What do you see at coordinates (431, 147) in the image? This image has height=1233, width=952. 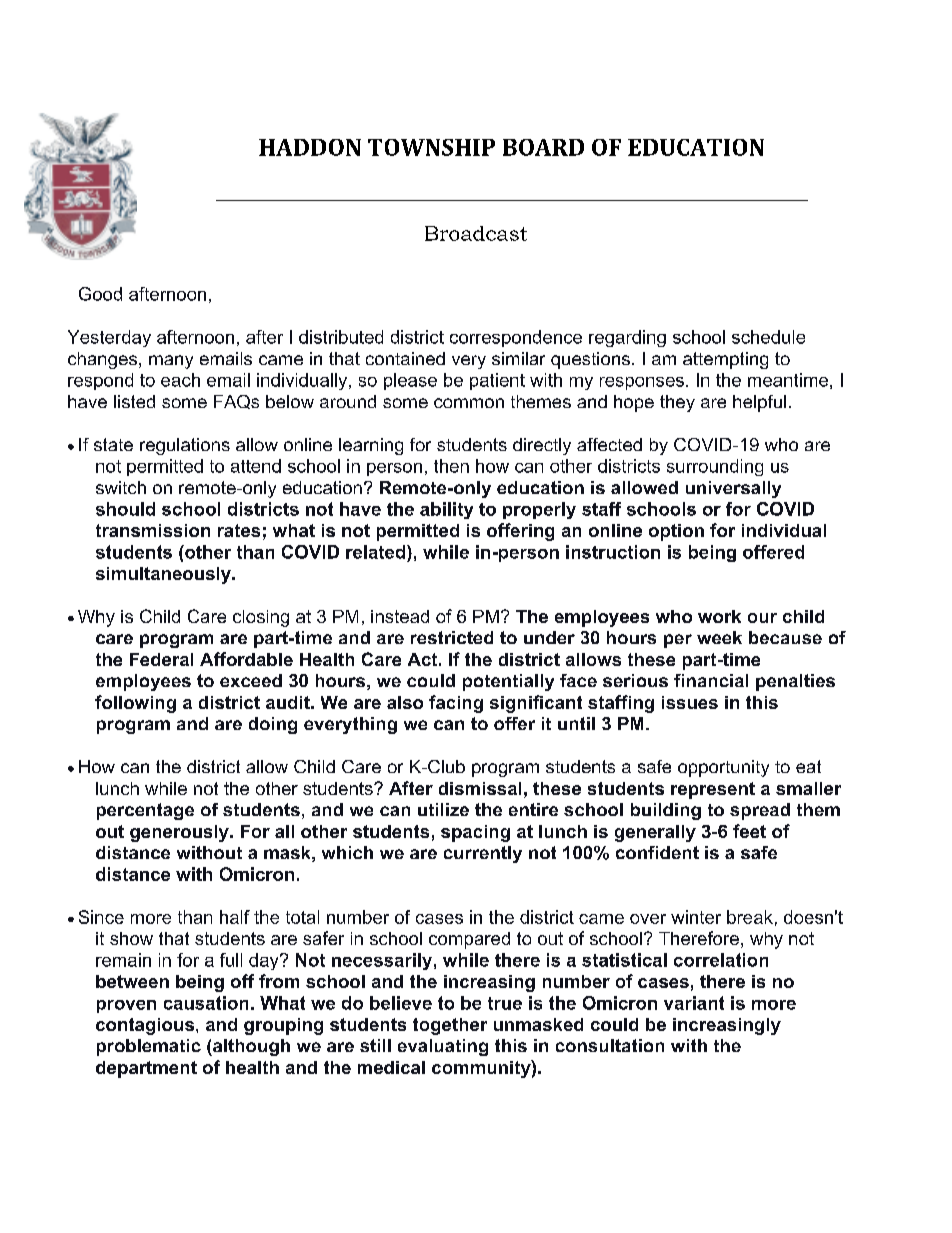 I see `TOWNSHIP` at bounding box center [431, 147].
